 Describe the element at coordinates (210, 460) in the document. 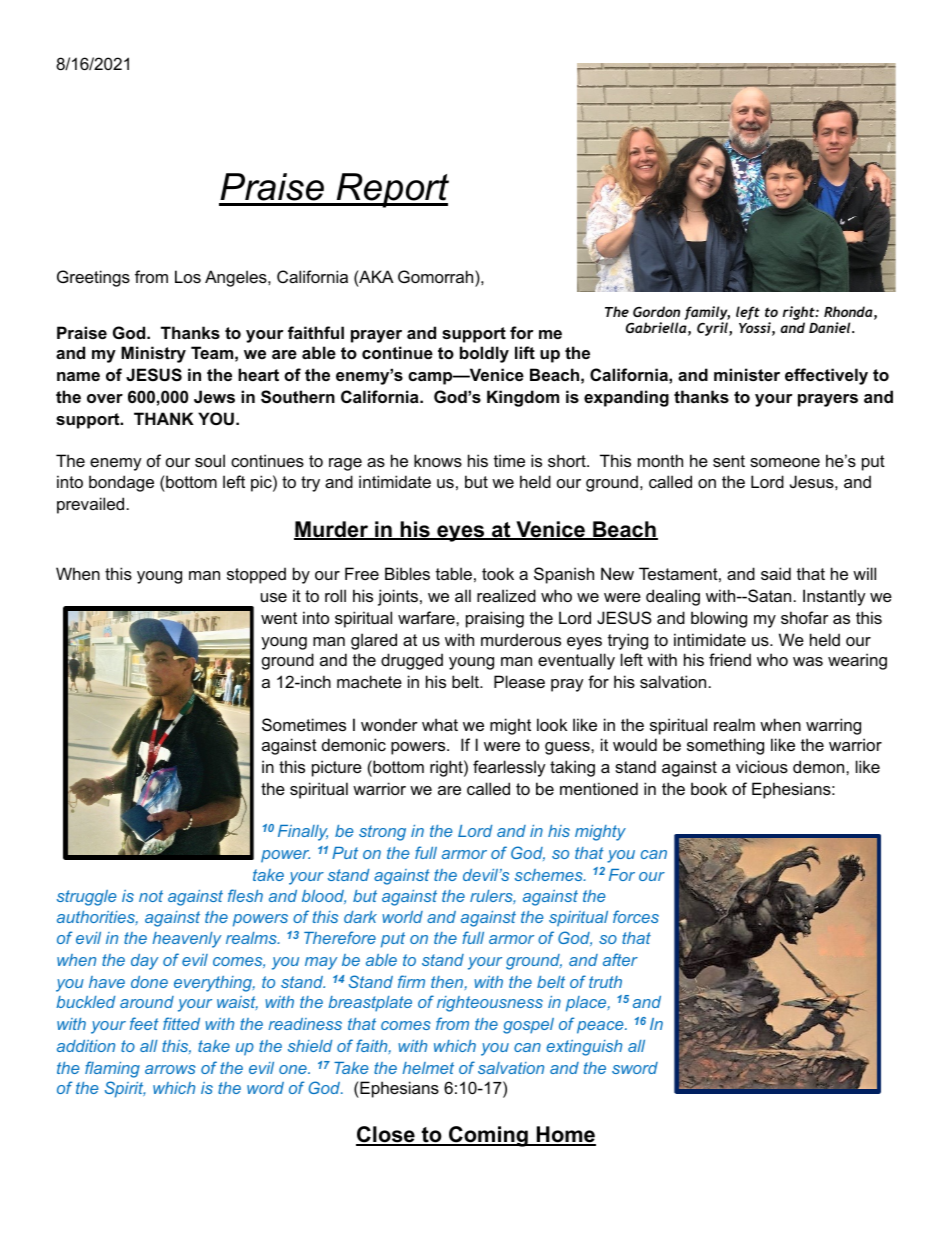

I see `soul` at that location.
